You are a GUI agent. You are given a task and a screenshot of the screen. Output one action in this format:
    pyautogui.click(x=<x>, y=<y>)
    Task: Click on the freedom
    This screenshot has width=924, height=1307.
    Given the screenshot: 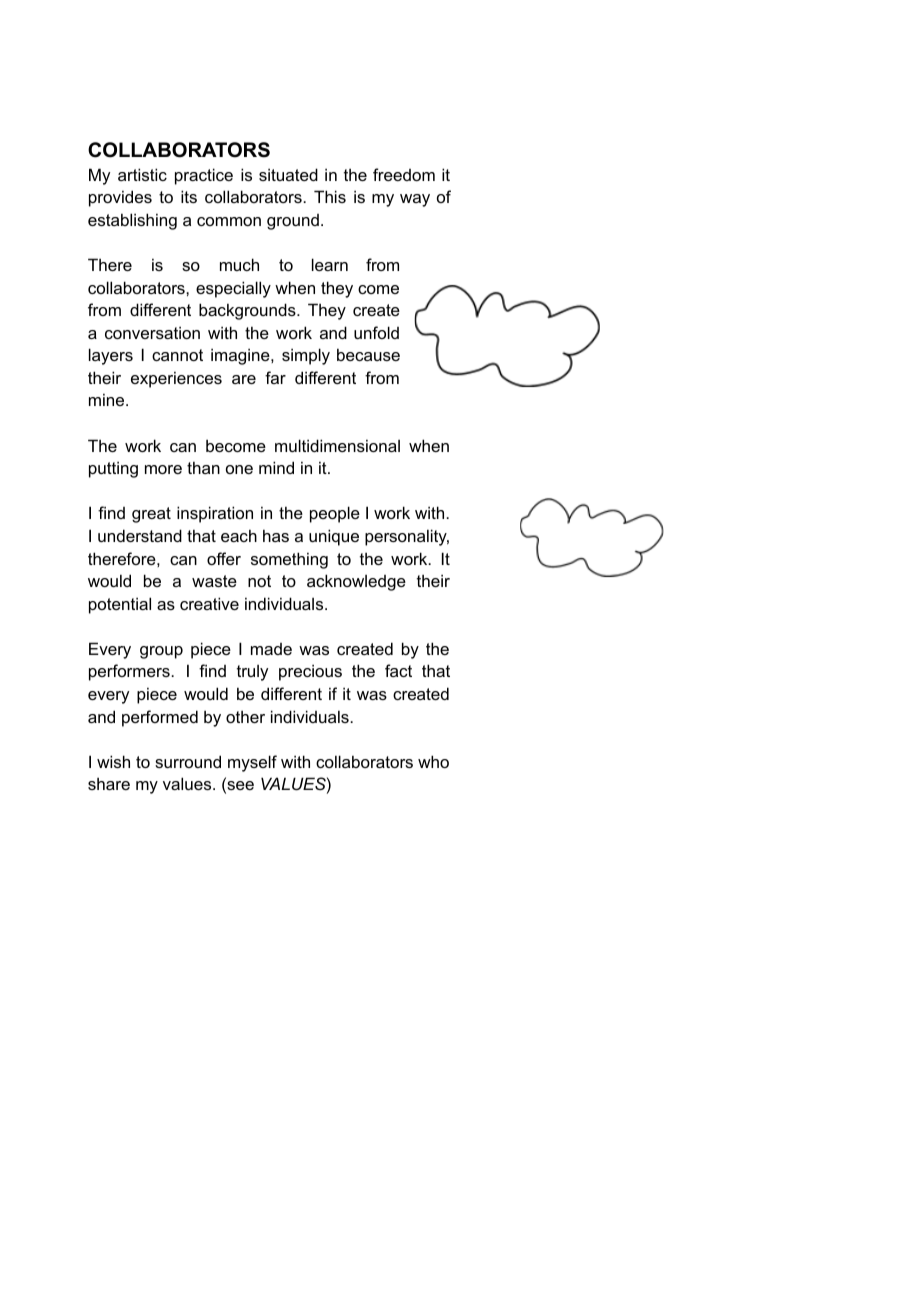 What is the action you would take?
    pyautogui.click(x=404, y=174)
